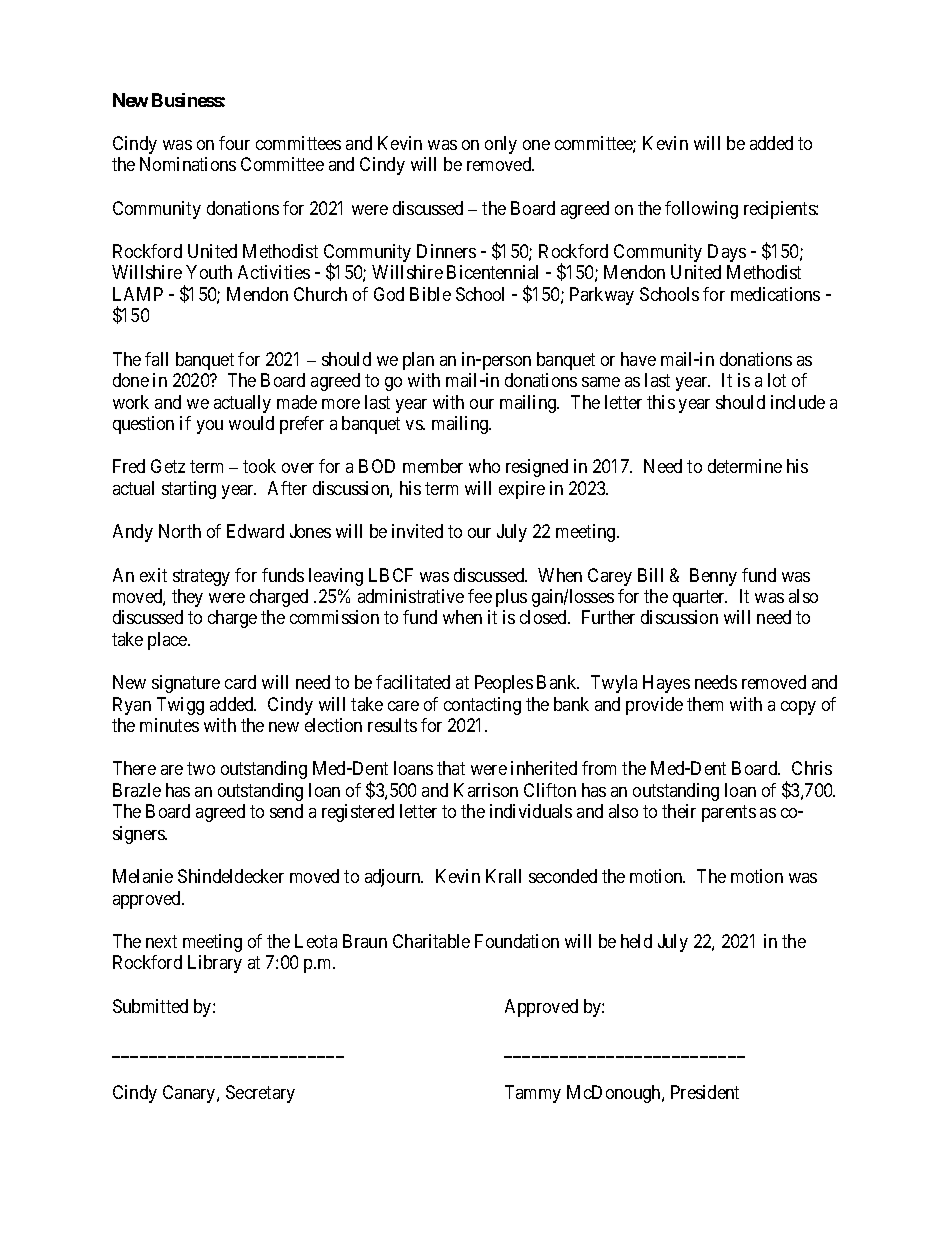  What do you see at coordinates (701, 210) in the screenshot?
I see `following` at bounding box center [701, 210].
